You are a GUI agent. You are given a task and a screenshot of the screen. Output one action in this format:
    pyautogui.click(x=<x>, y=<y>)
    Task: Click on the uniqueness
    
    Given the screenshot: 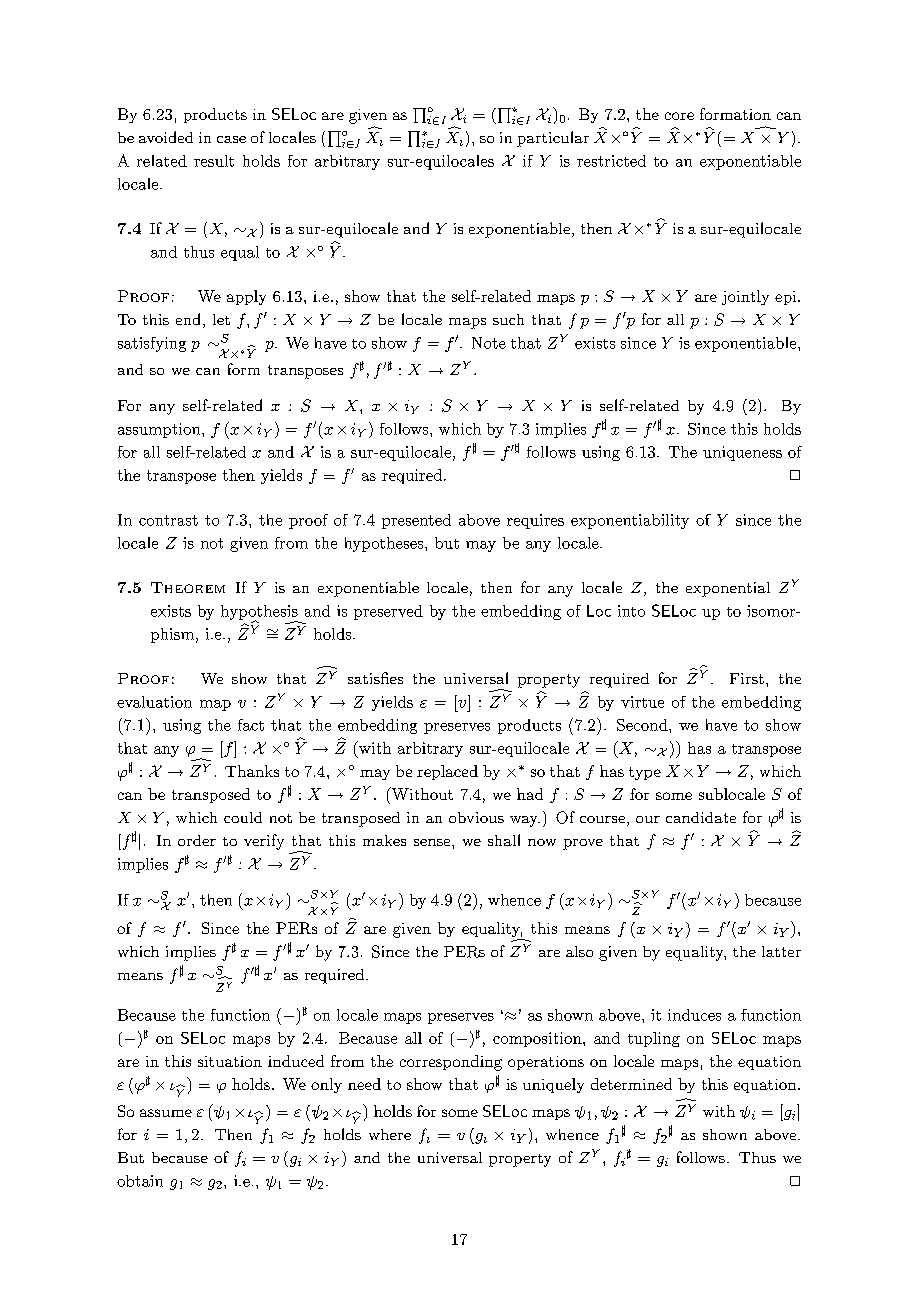 What is the action you would take?
    pyautogui.click(x=742, y=453)
